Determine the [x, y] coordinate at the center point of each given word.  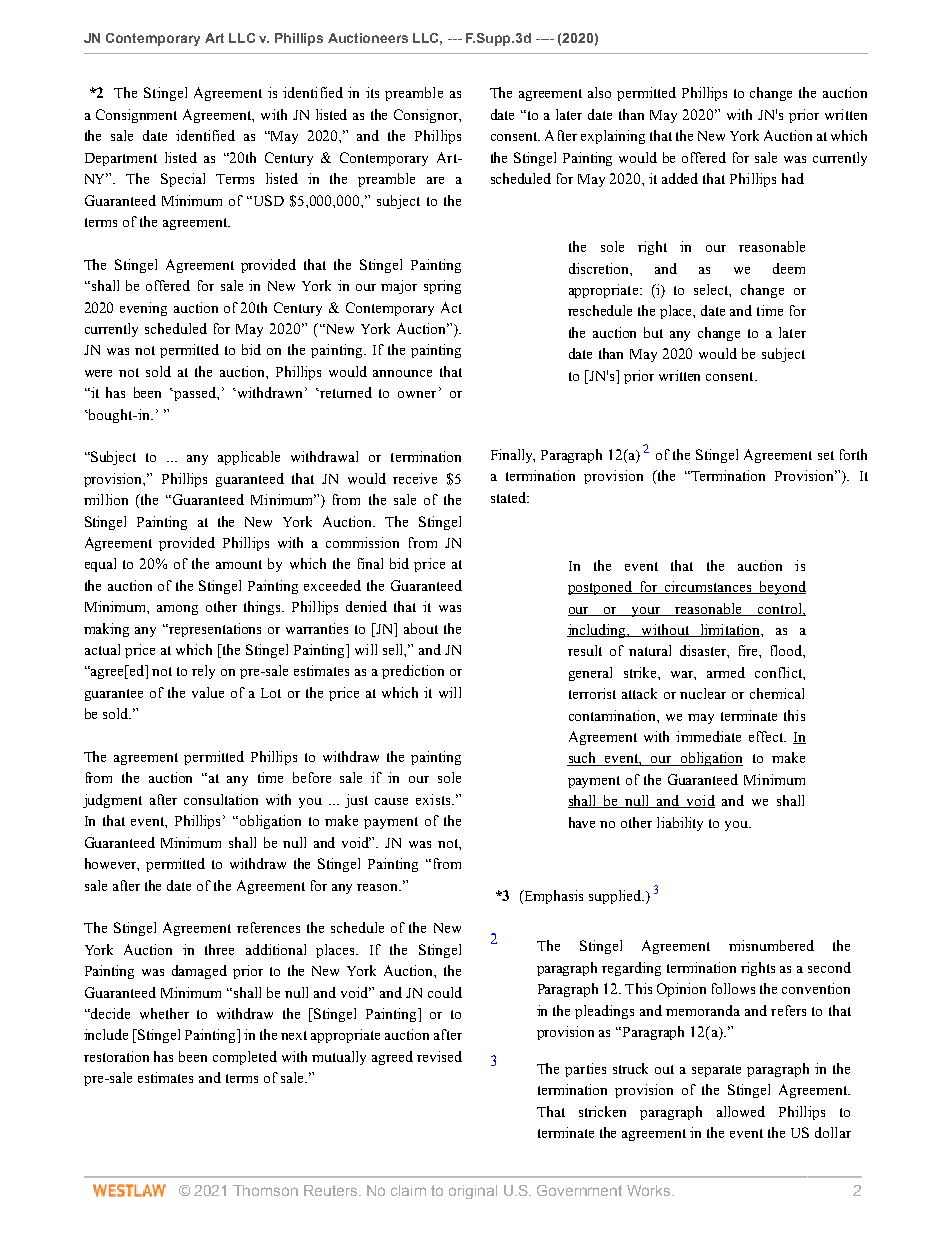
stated [510, 497]
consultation [221, 799]
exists [434, 799]
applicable [249, 458]
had [793, 178]
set [826, 455]
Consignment [136, 116]
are [435, 180]
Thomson [265, 1190]
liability [680, 824]
